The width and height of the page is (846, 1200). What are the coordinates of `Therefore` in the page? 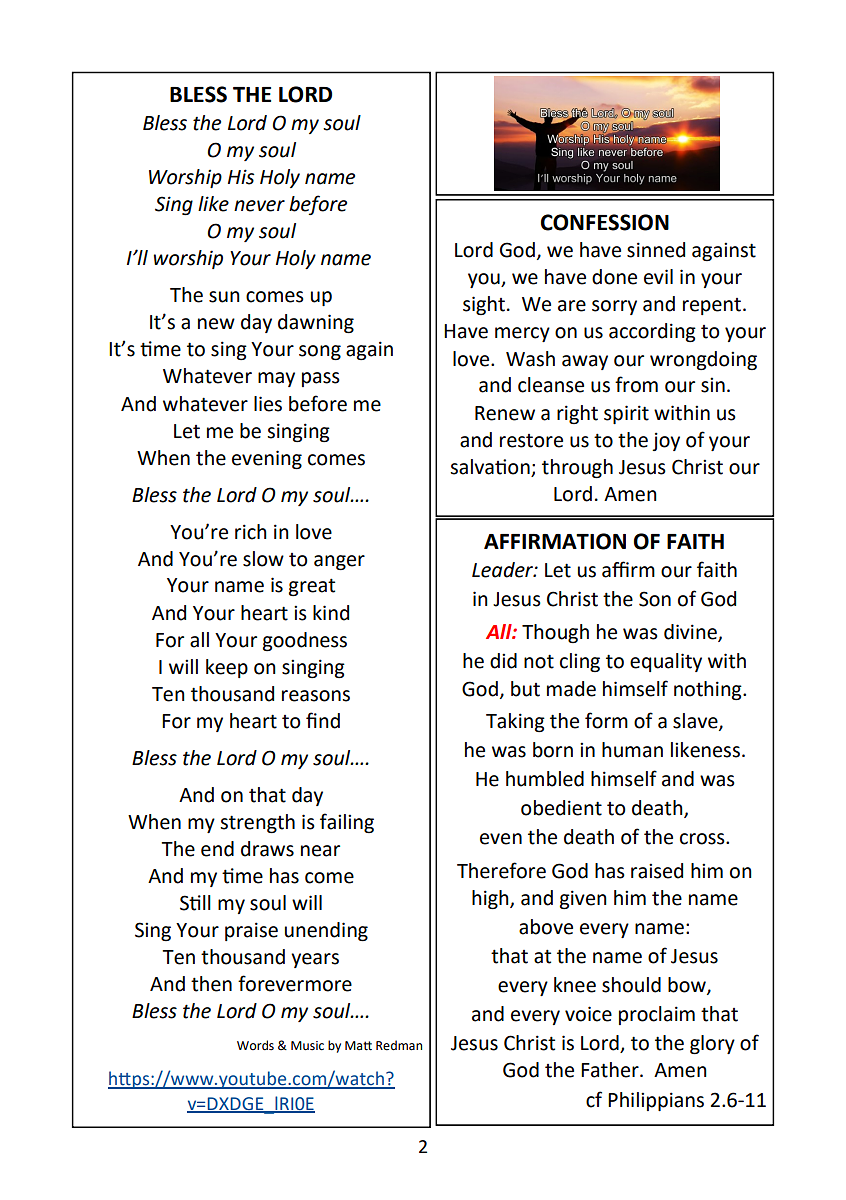 It's located at (501, 870).
